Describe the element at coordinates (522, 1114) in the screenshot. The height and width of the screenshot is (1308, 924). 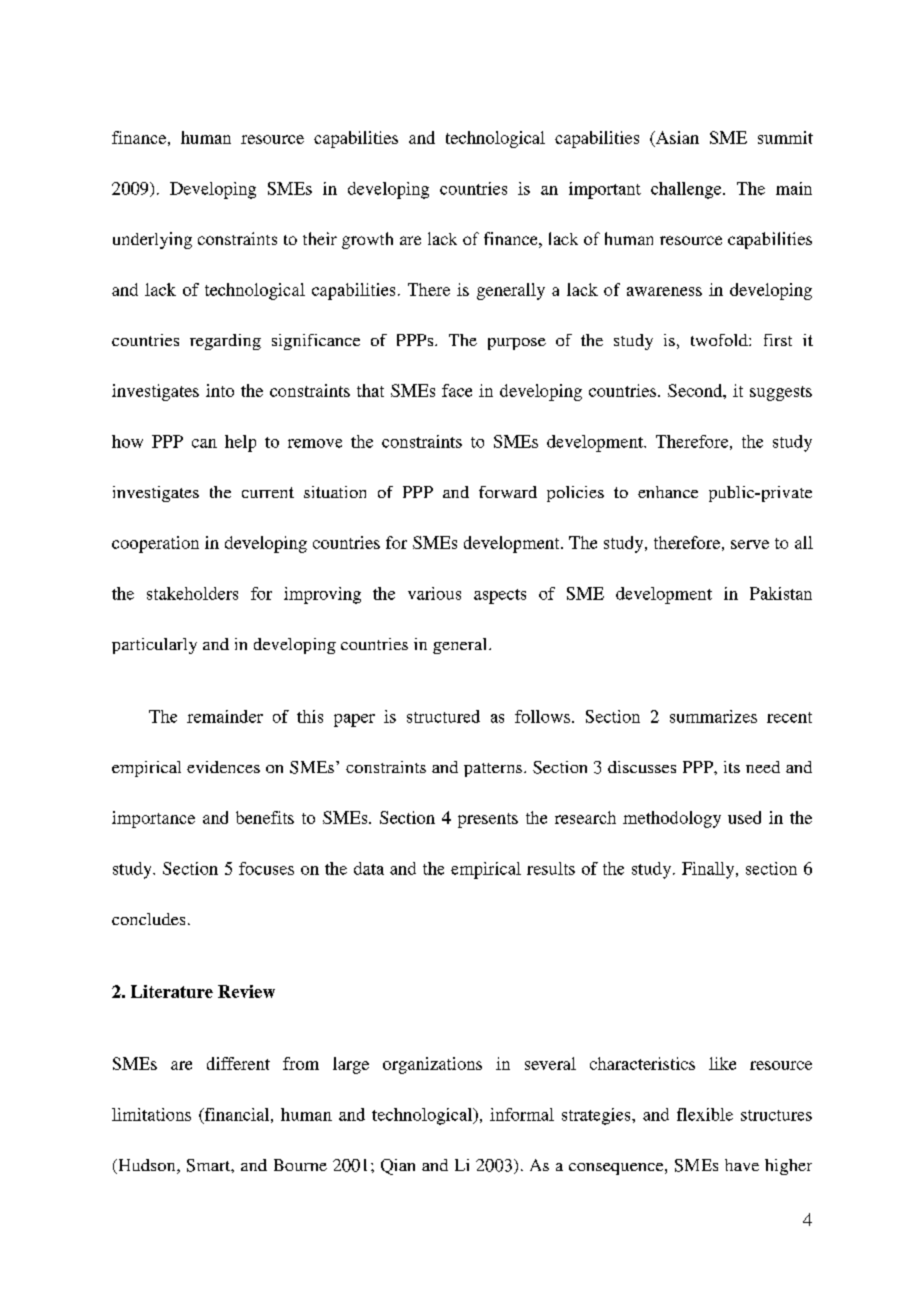
I see `informal` at that location.
